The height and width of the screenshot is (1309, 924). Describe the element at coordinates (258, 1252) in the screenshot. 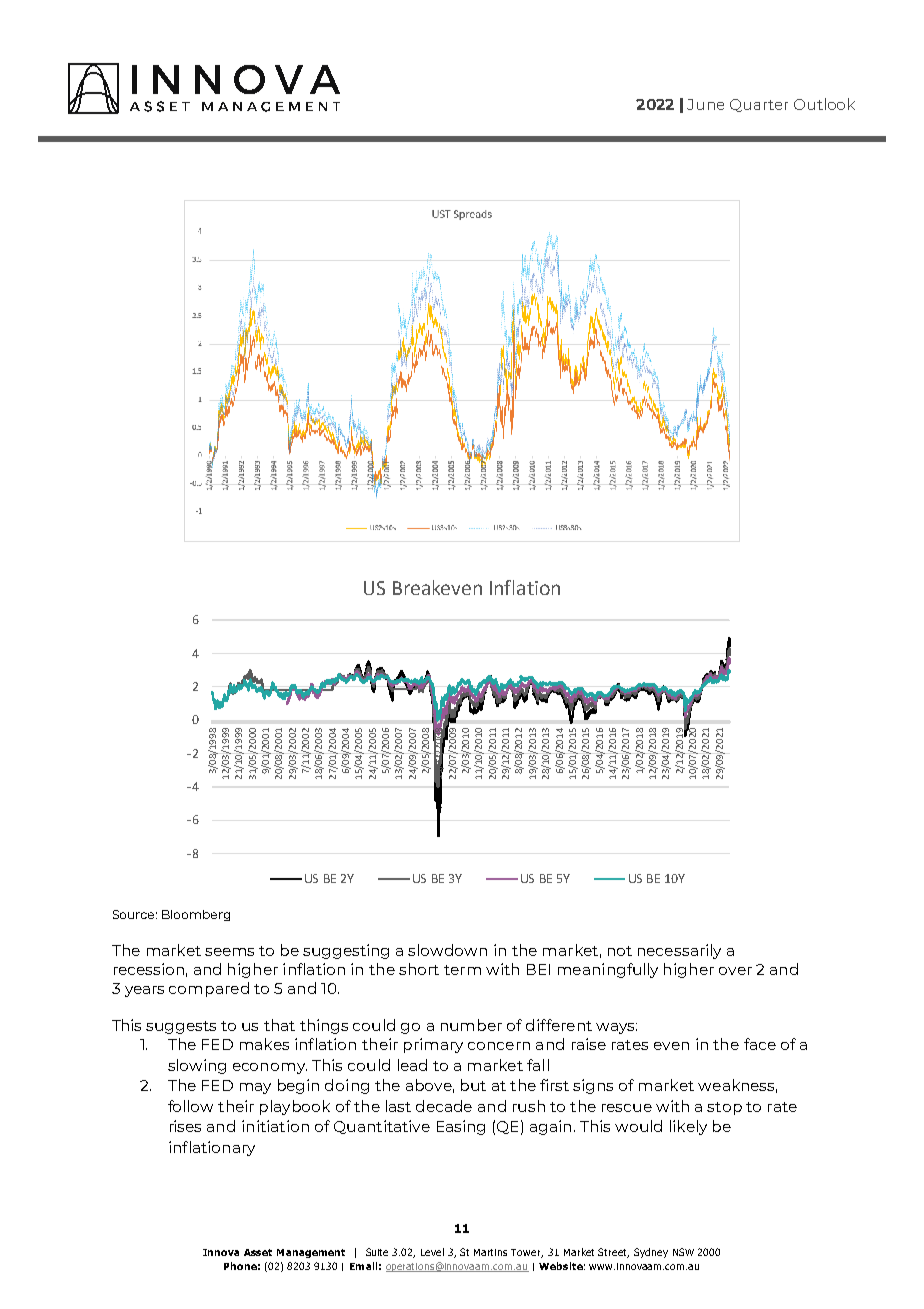

I see `Asset` at that location.
